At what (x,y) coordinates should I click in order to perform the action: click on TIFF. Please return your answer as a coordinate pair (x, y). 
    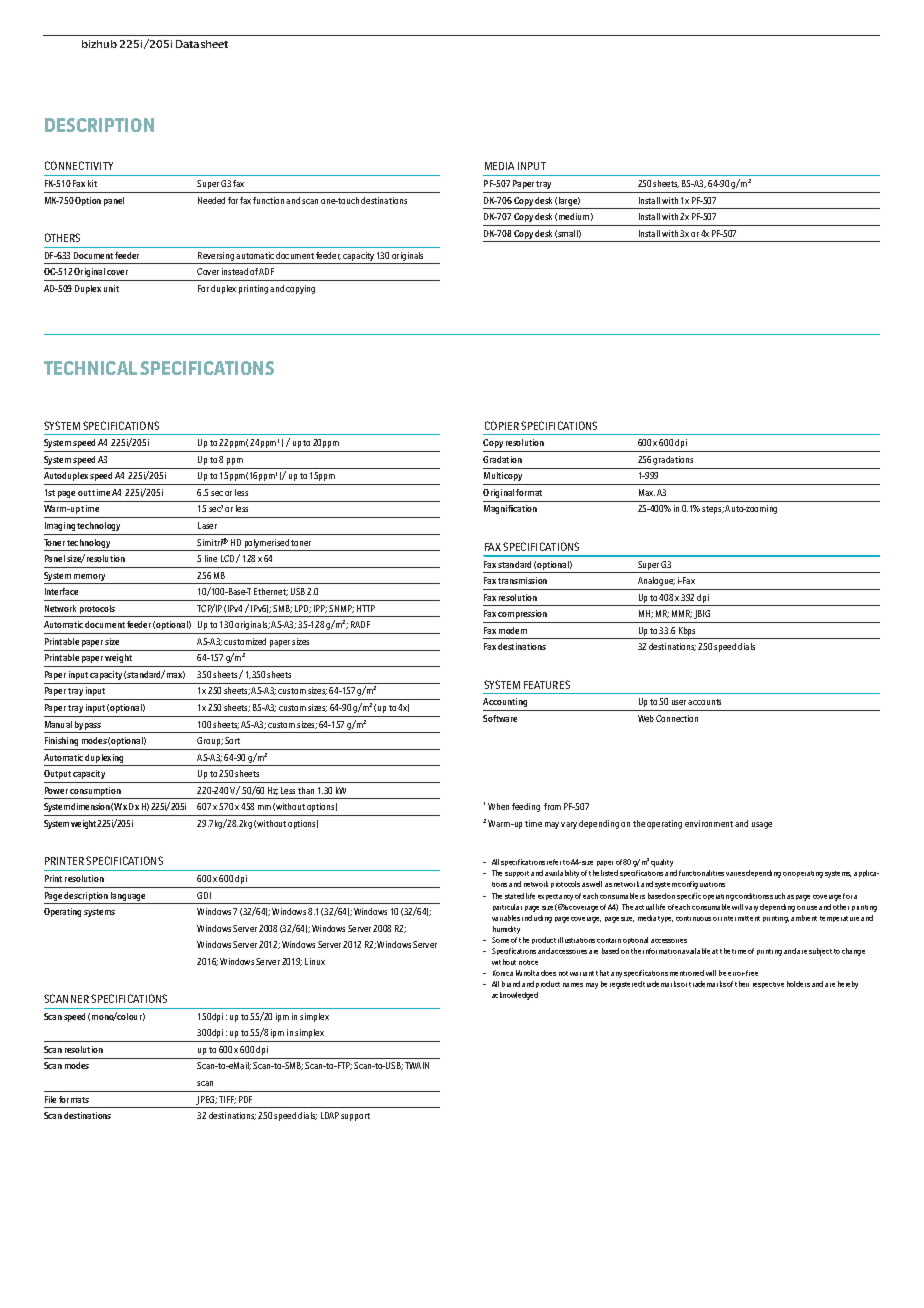
    Looking at the image, I should click on (227, 1100).
